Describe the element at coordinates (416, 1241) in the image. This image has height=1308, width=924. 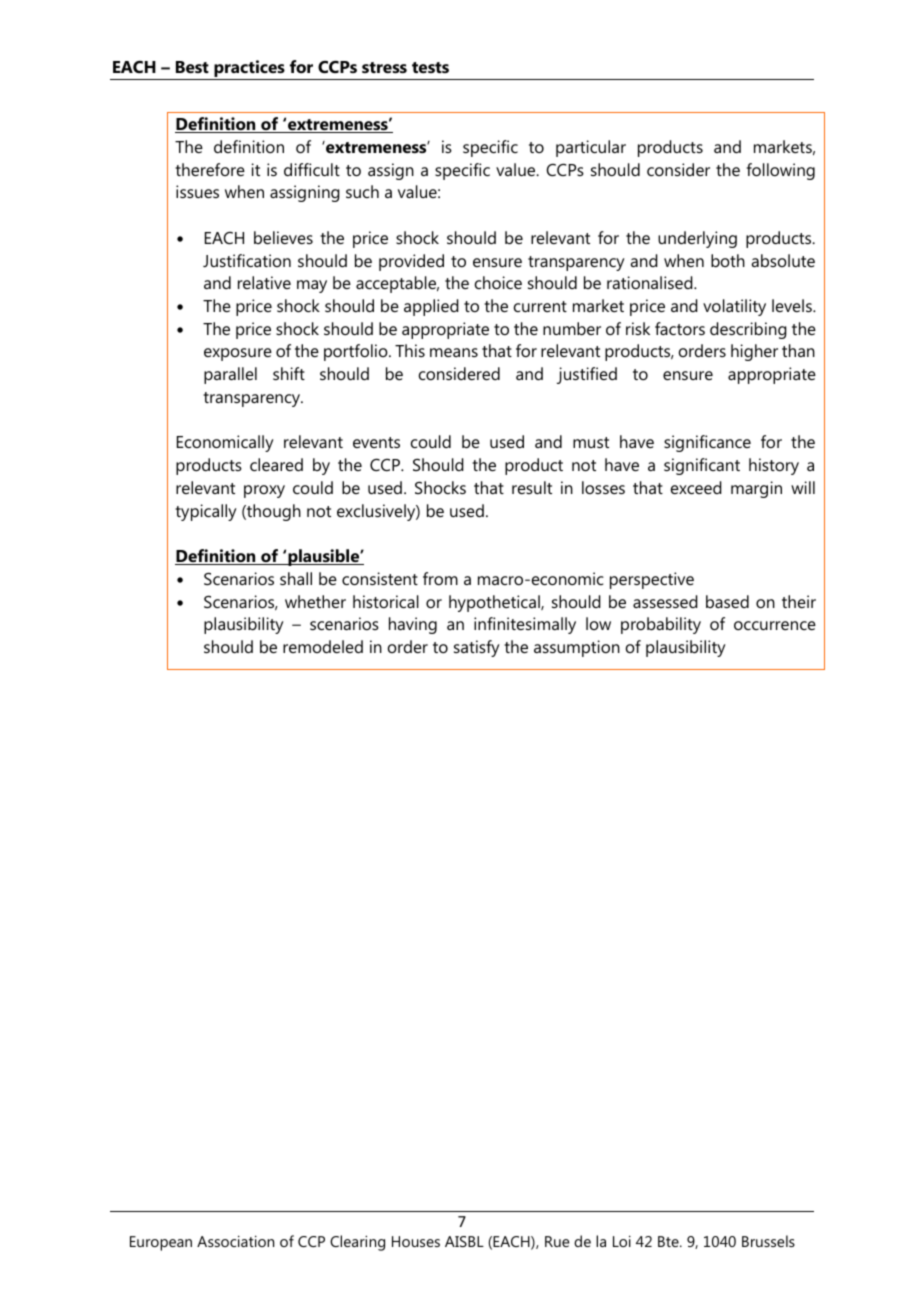
I see `Houses` at that location.
